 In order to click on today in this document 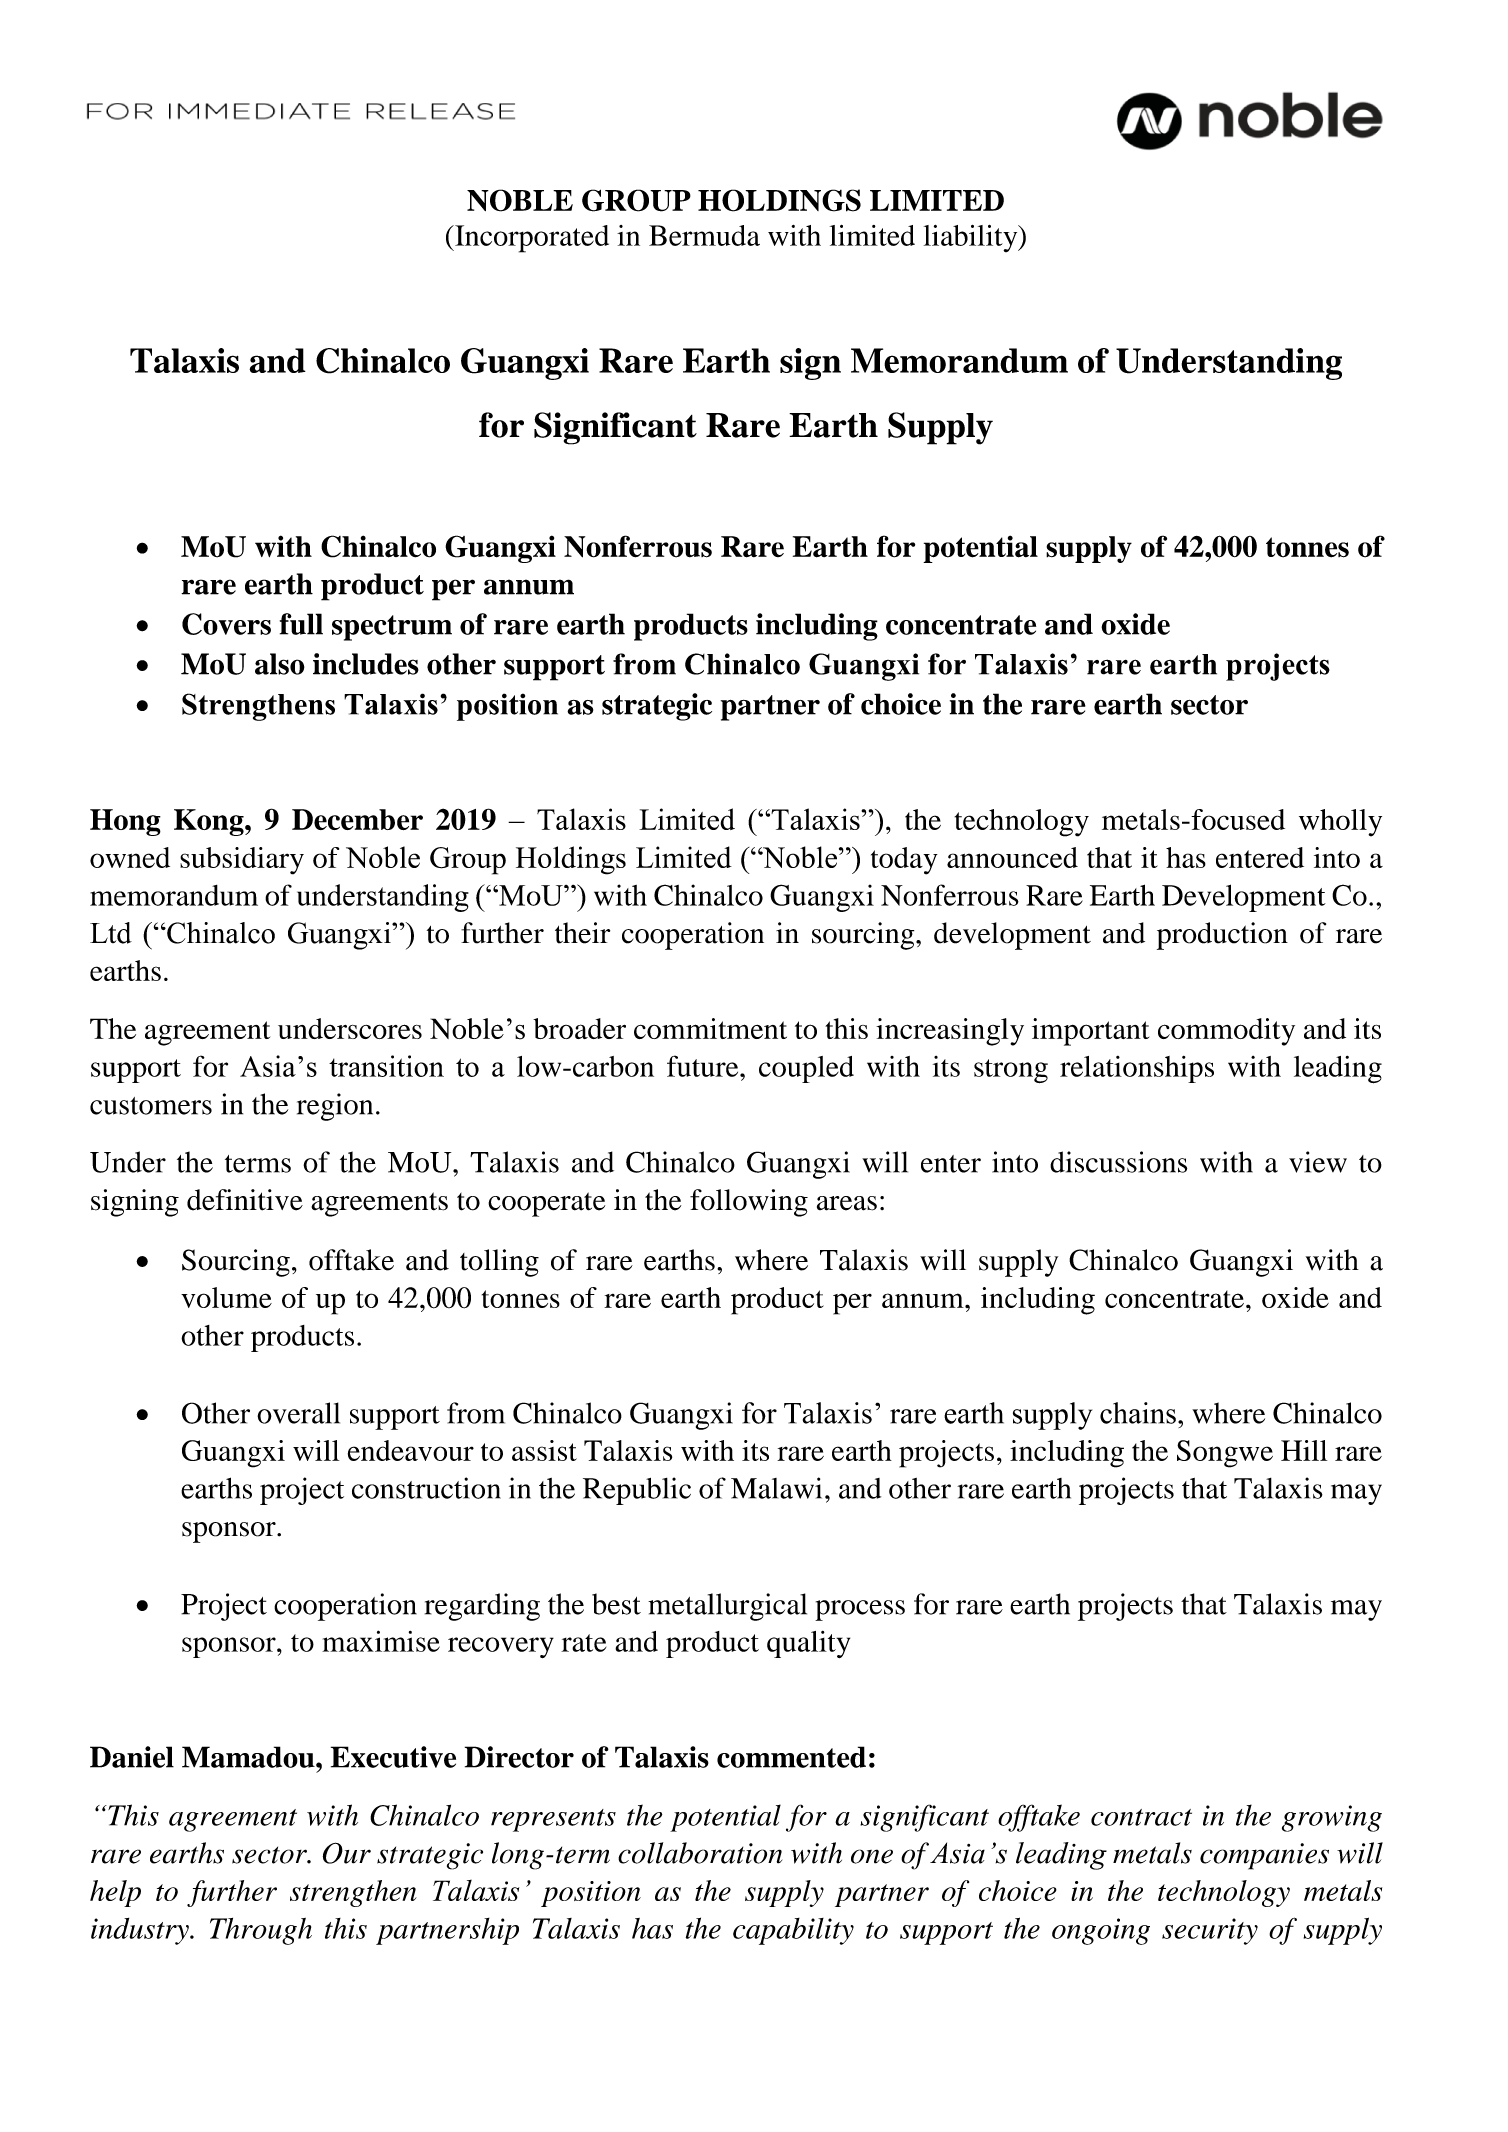, I will do `click(904, 861)`.
